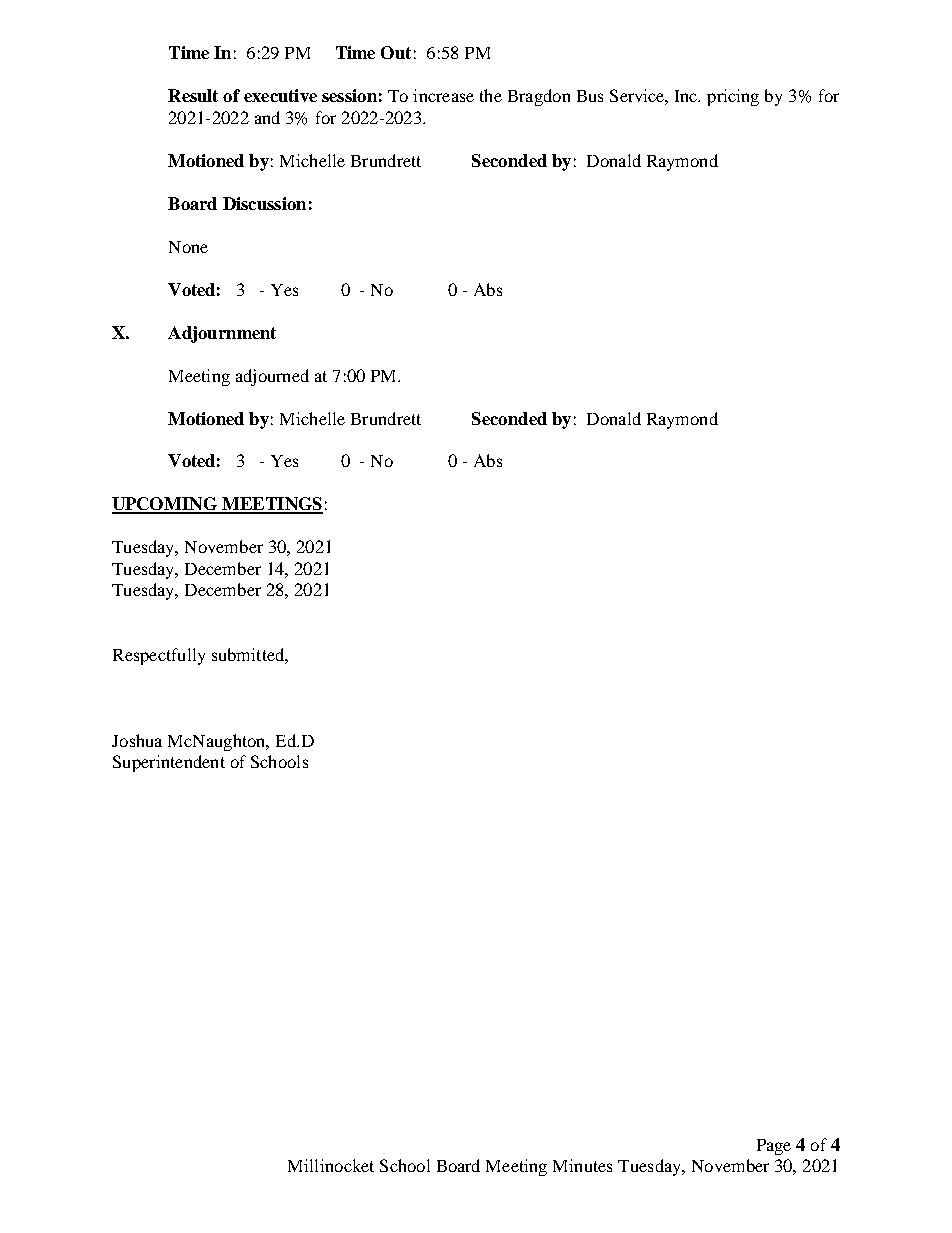  Describe the element at coordinates (193, 95) in the image. I see `Result` at that location.
